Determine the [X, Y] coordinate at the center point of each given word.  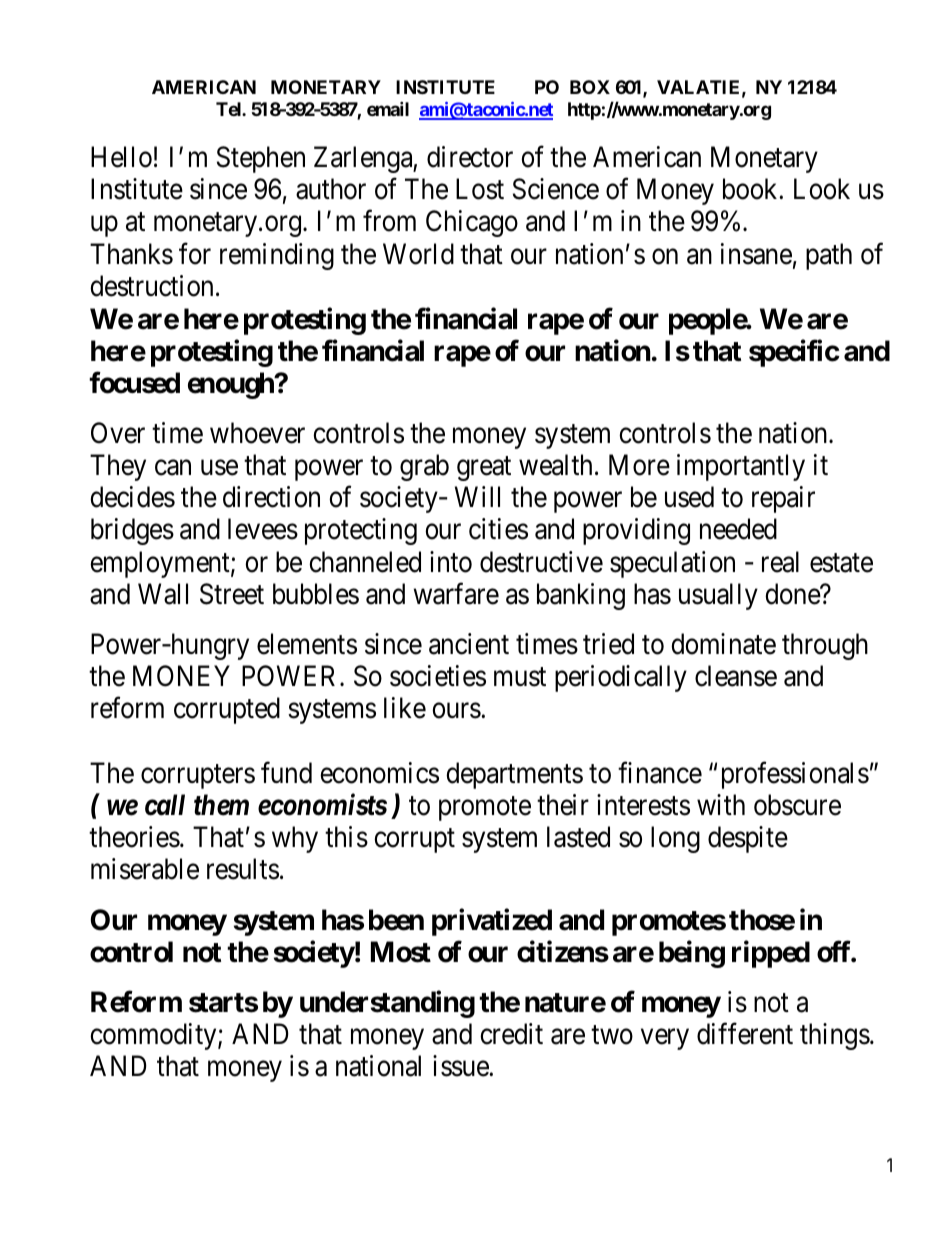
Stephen [261, 159]
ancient [469, 644]
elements [307, 644]
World [418, 254]
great [484, 469]
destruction [151, 286]
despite [748, 839]
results [243, 869]
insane [756, 254]
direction [271, 497]
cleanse [736, 676]
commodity [154, 1036]
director [470, 157]
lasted [578, 837]
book [751, 189]
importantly [741, 467]
